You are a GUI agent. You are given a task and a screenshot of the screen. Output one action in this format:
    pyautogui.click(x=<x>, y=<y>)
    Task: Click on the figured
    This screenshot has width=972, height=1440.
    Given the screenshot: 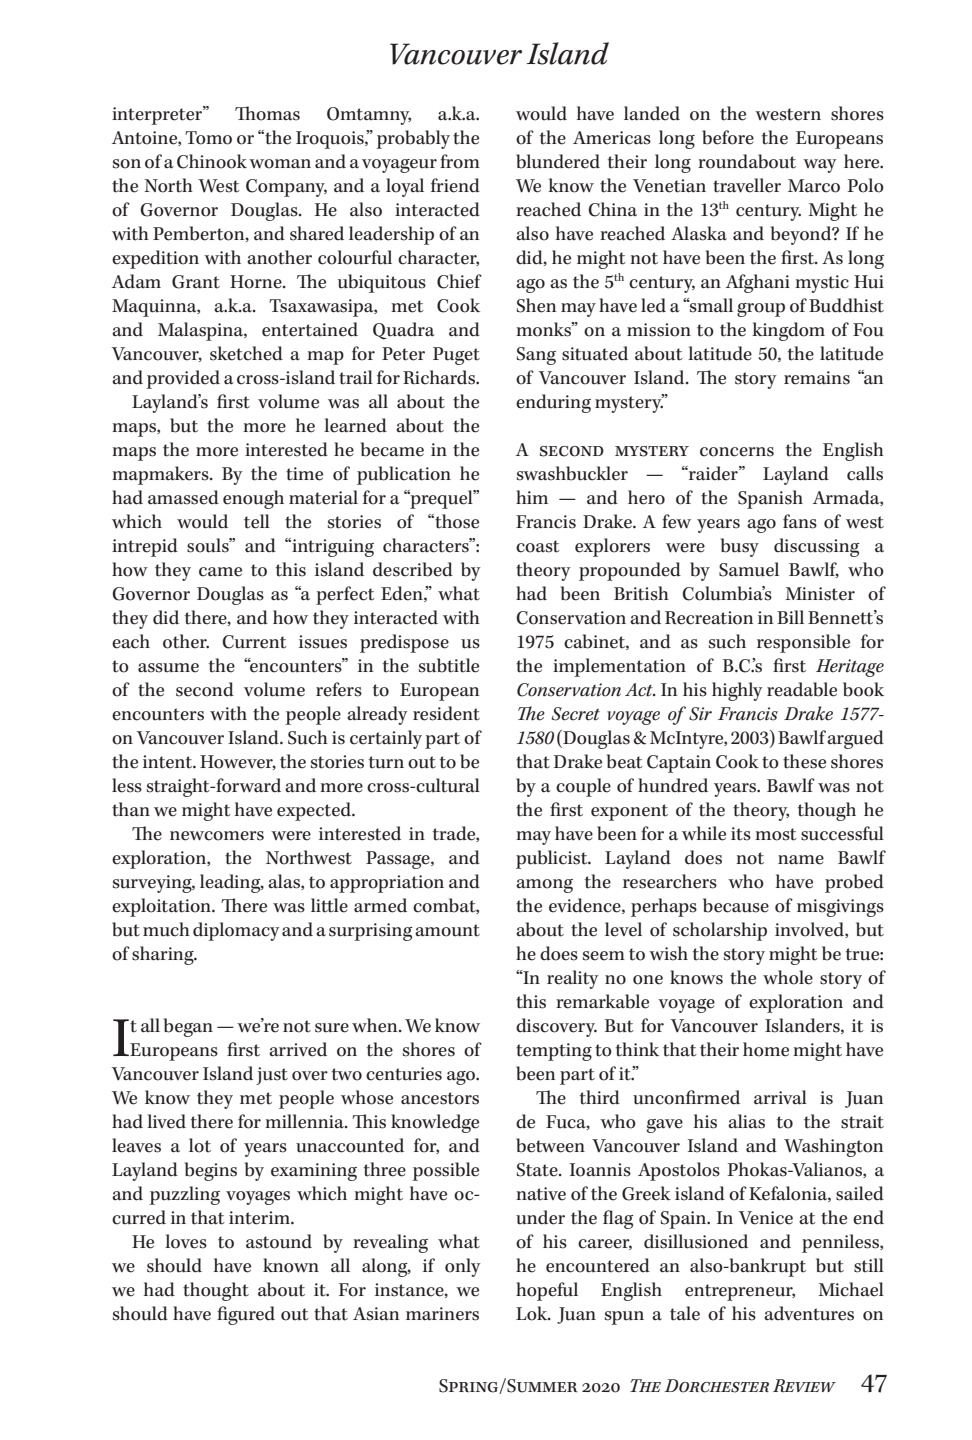 What is the action you would take?
    pyautogui.click(x=246, y=1315)
